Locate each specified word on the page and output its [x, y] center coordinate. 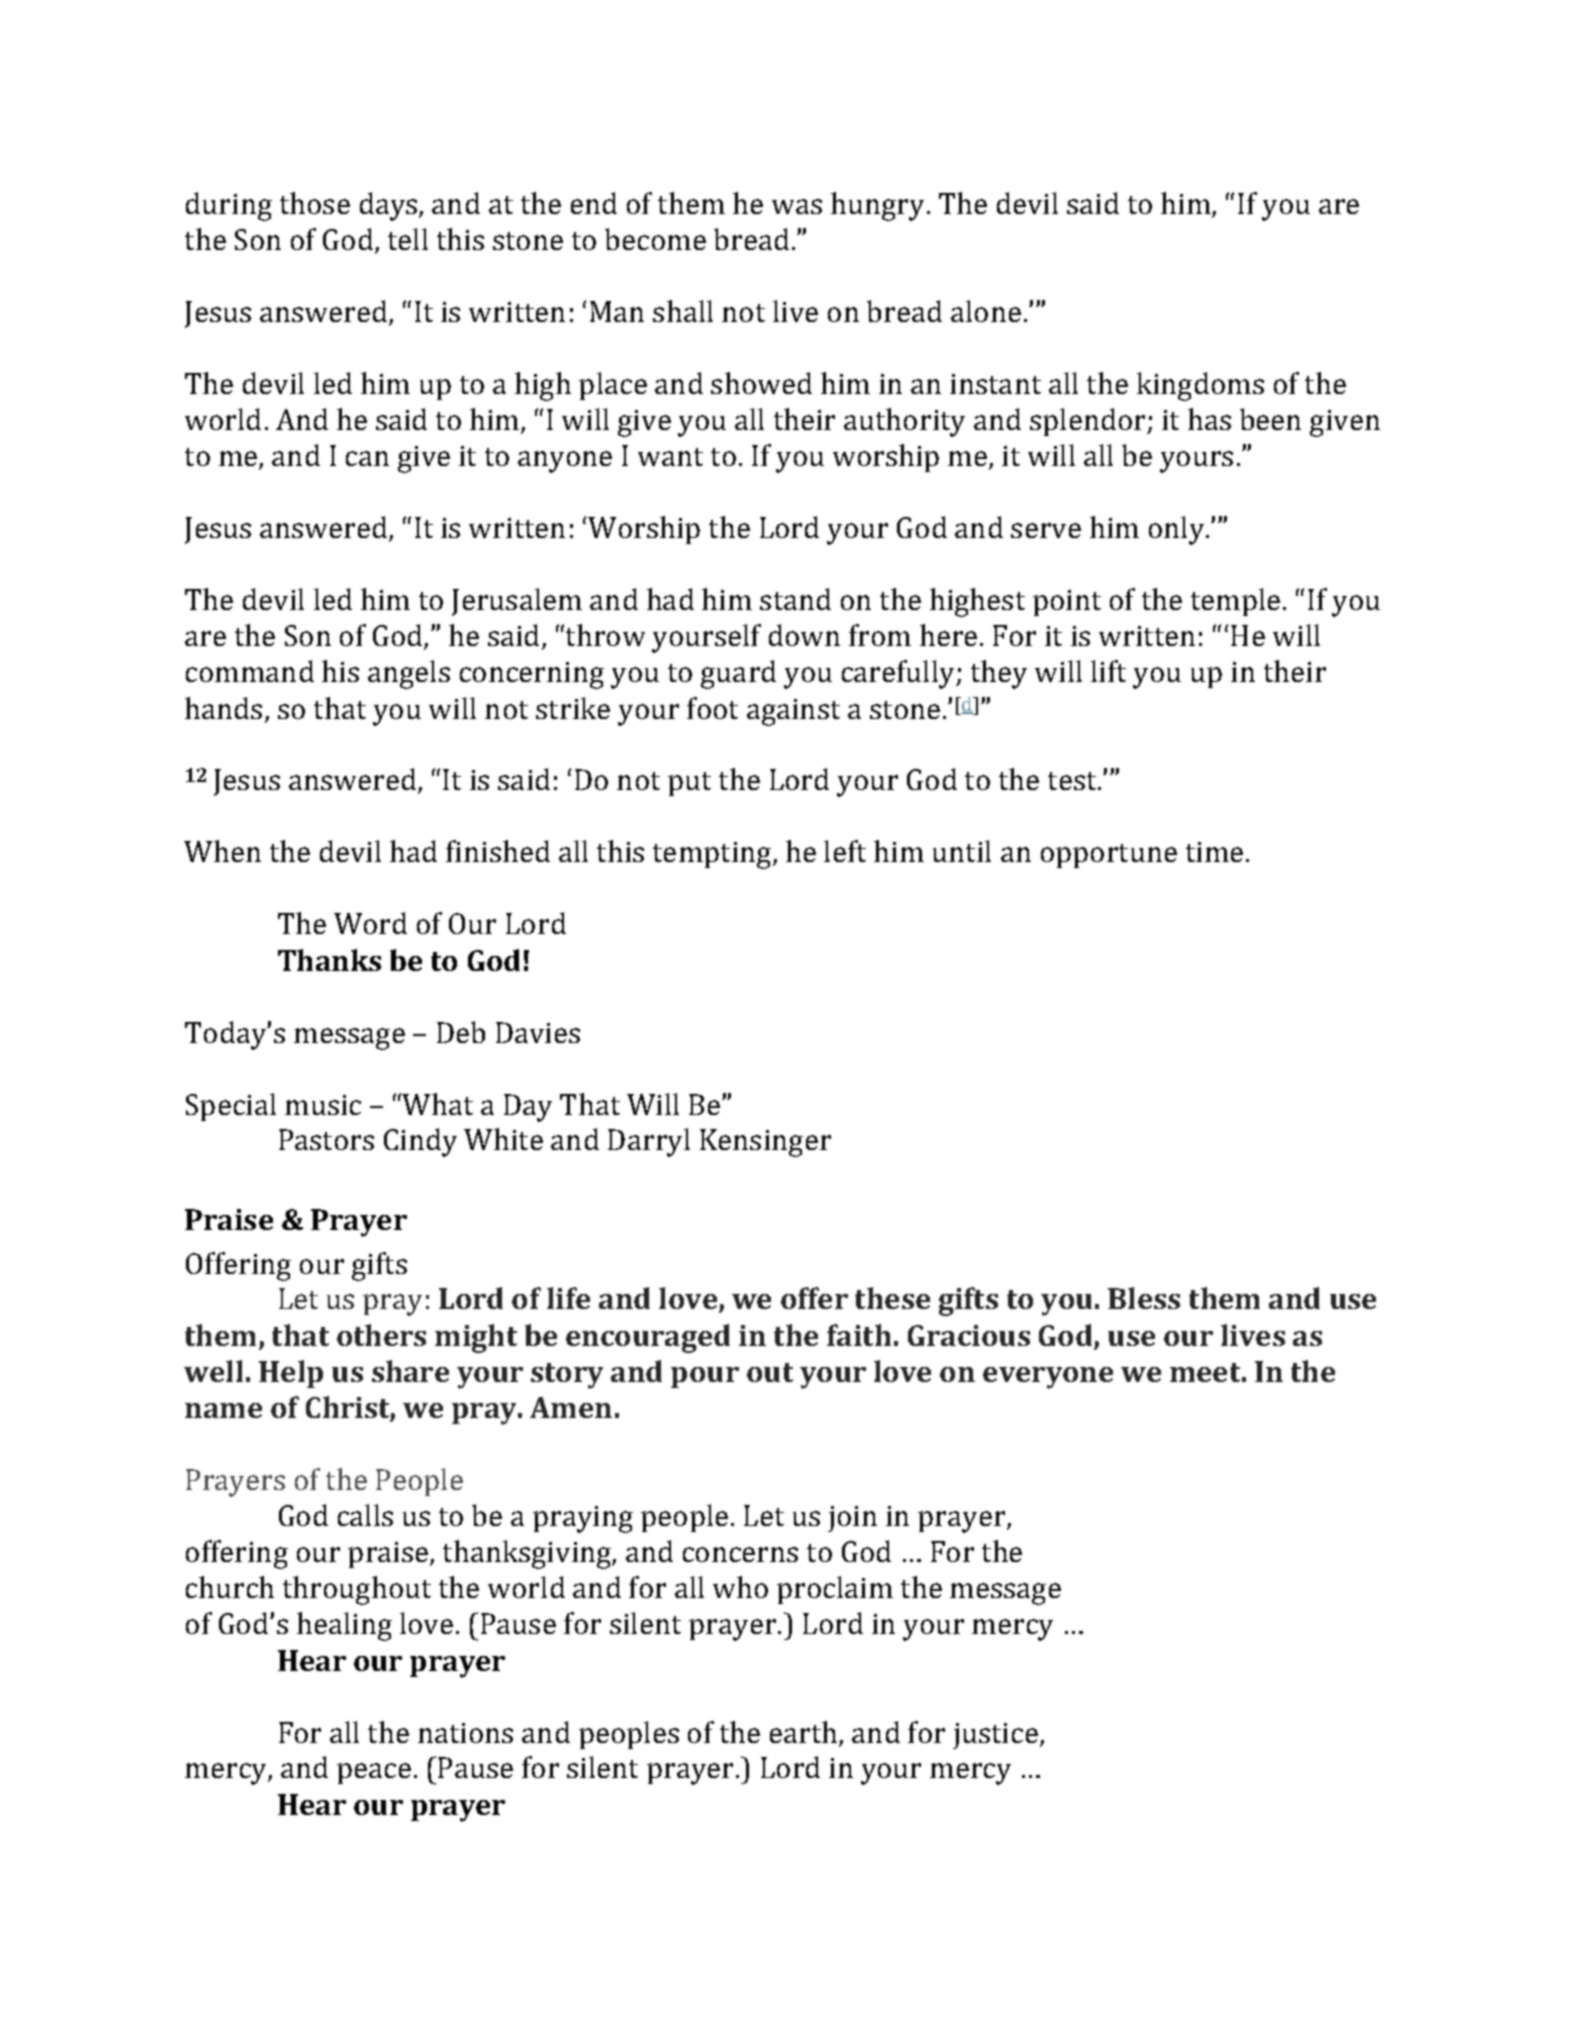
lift [1108, 671]
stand [795, 599]
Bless [1144, 1298]
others [381, 1335]
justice [995, 1736]
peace [374, 1773]
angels [409, 674]
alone [986, 311]
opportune [1109, 856]
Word [370, 923]
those [315, 203]
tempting [713, 855]
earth [805, 1733]
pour [705, 1377]
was [797, 206]
